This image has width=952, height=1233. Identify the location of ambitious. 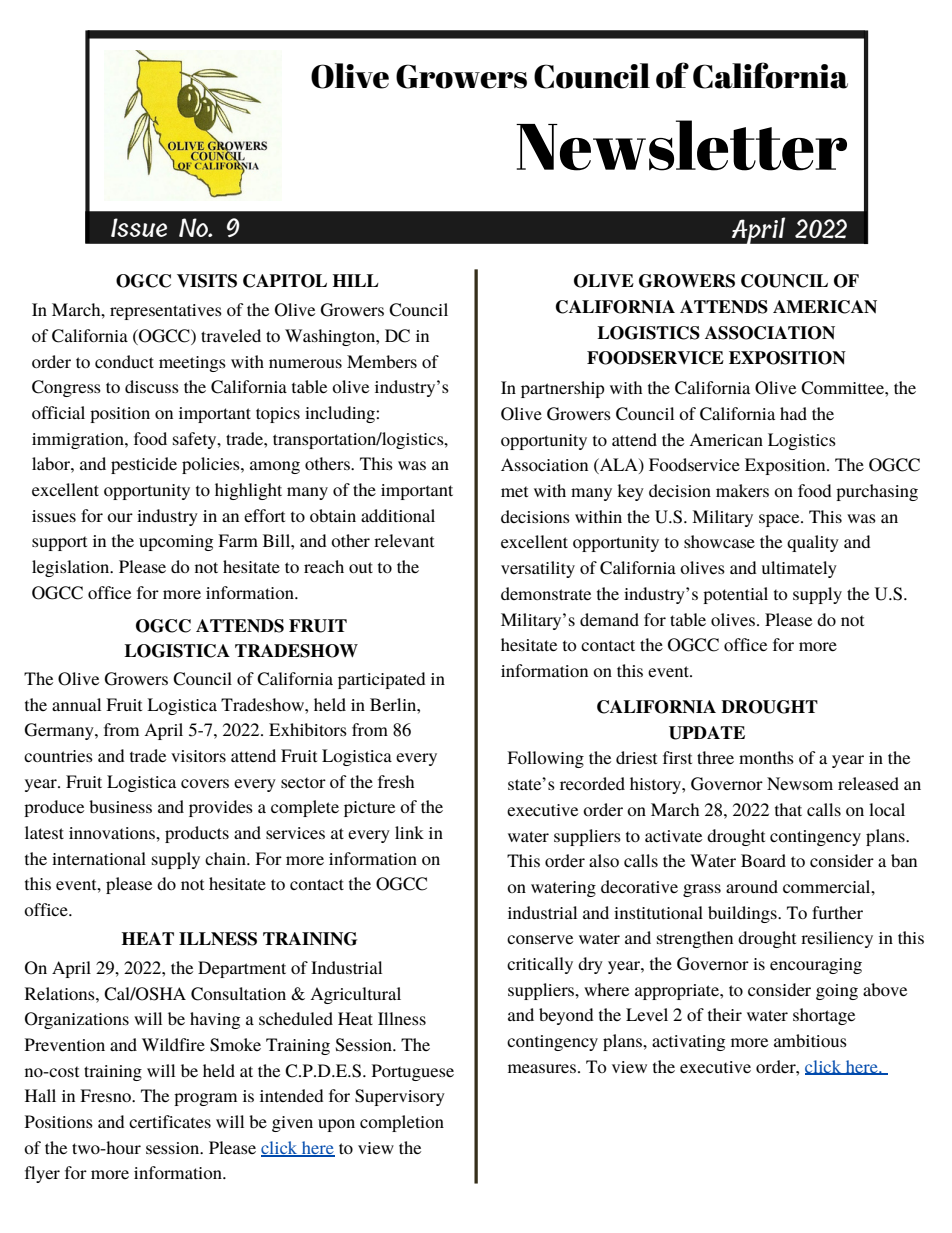
(810, 1040).
